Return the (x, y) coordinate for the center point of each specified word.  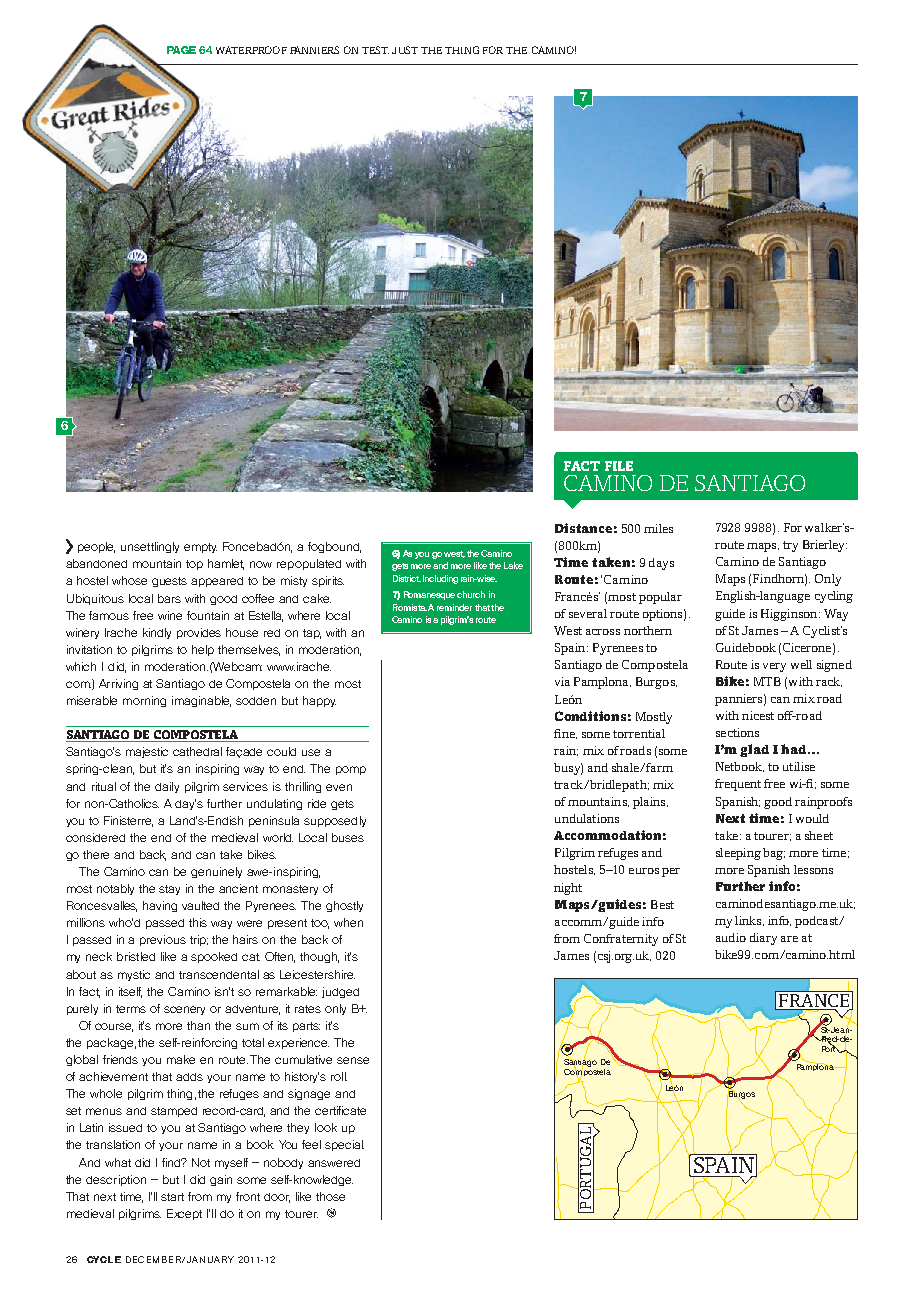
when (348, 922)
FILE (619, 466)
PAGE (181, 50)
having (160, 906)
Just (405, 50)
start (172, 1197)
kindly (157, 633)
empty (200, 548)
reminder (454, 607)
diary (763, 939)
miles (658, 528)
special (344, 1145)
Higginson (790, 615)
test (375, 50)
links (749, 921)
